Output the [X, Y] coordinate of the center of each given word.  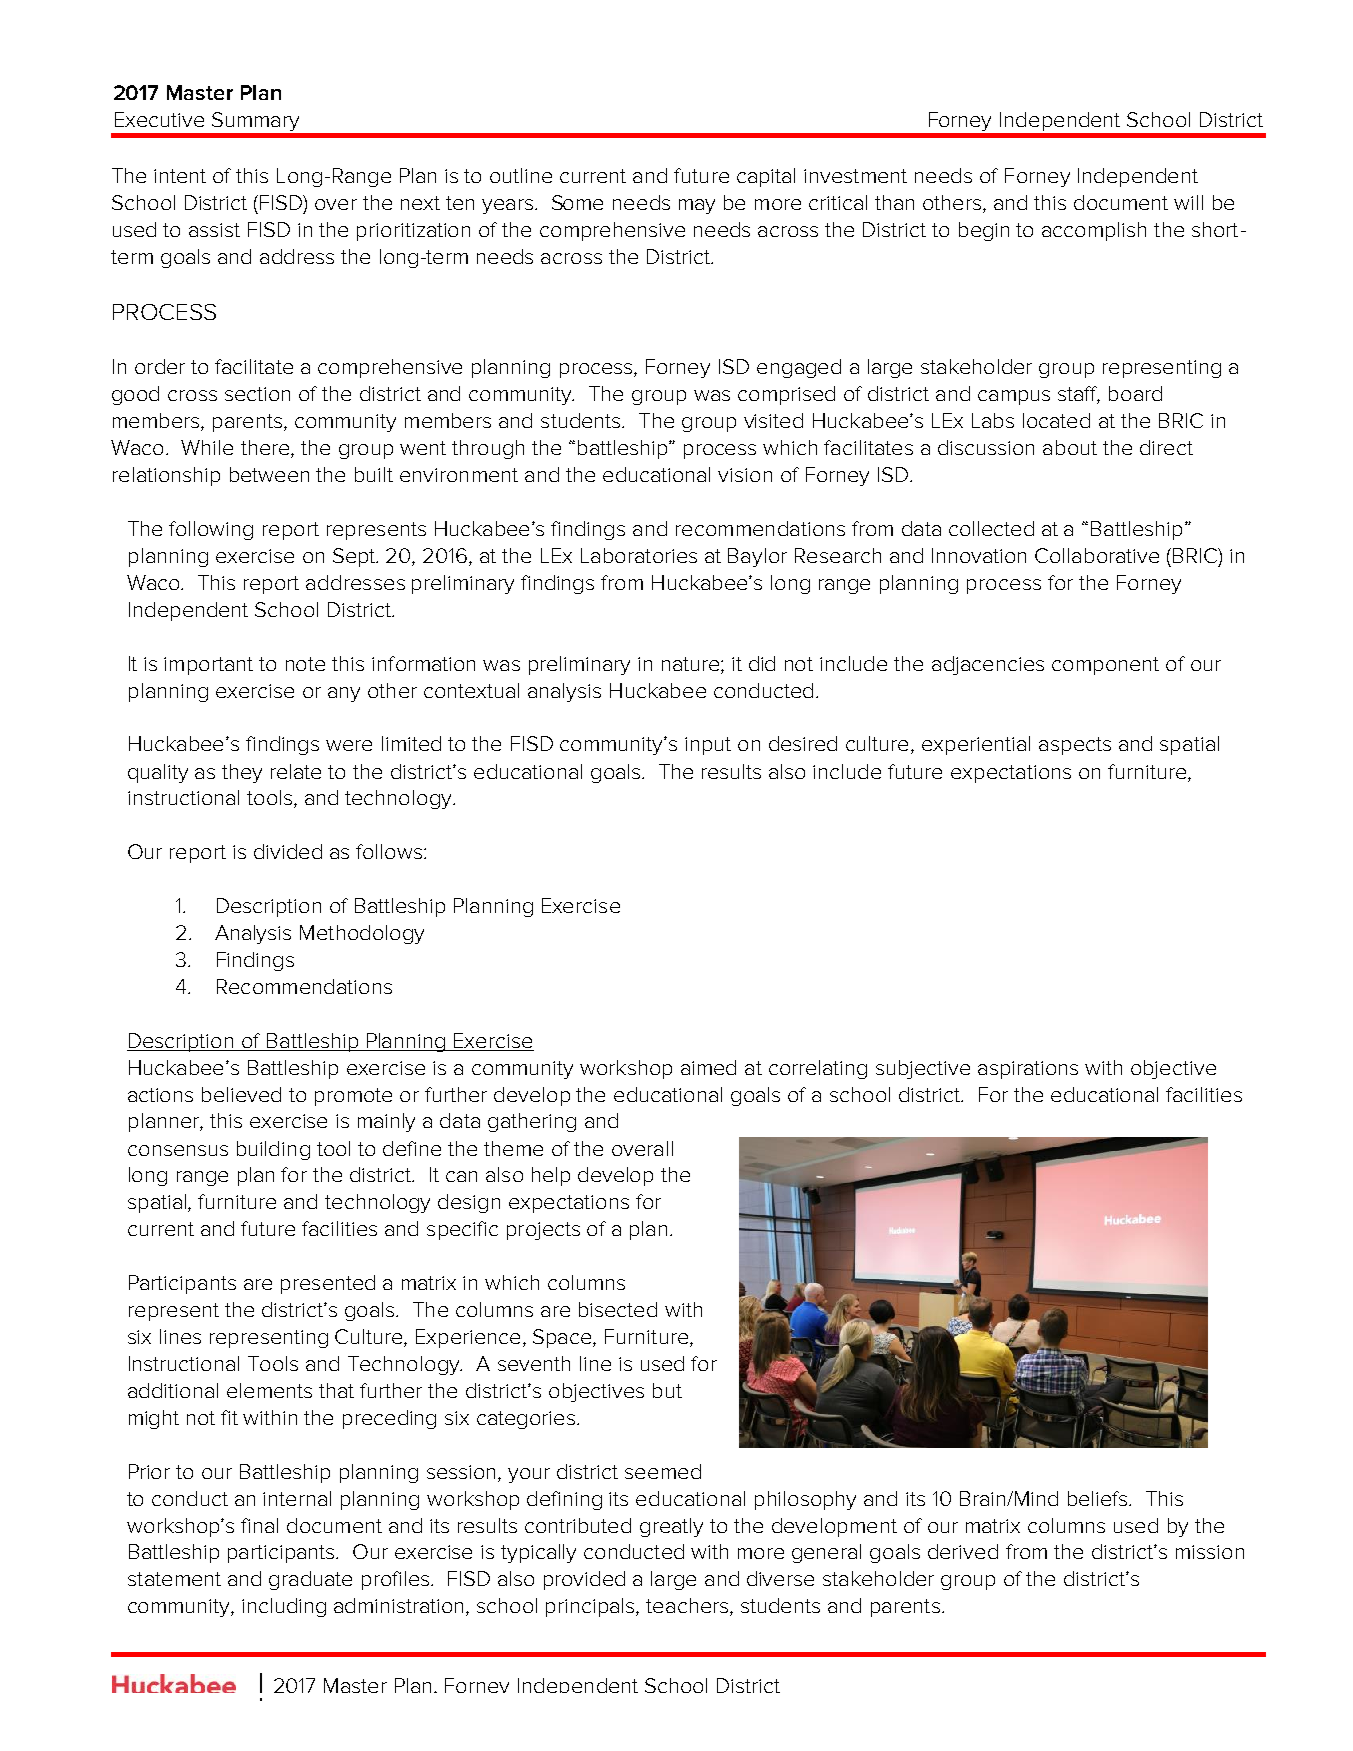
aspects [1075, 746]
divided [288, 851]
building [273, 1150]
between [269, 474]
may [697, 206]
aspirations [1028, 1070]
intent [180, 176]
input [708, 746]
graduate [310, 1580]
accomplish [1094, 231]
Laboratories [639, 555]
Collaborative [1097, 555]
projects [543, 1231]
